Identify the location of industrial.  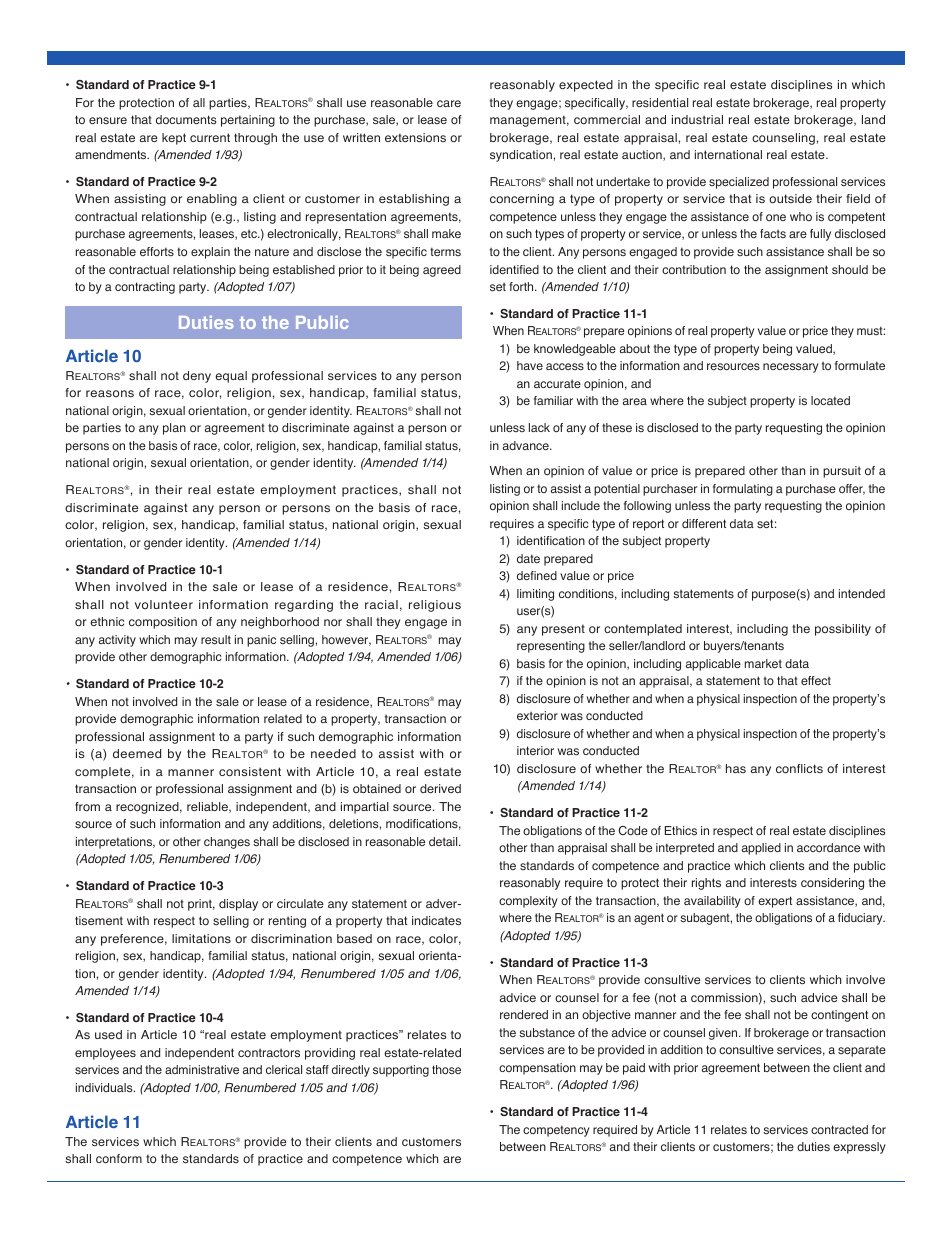
(697, 119).
